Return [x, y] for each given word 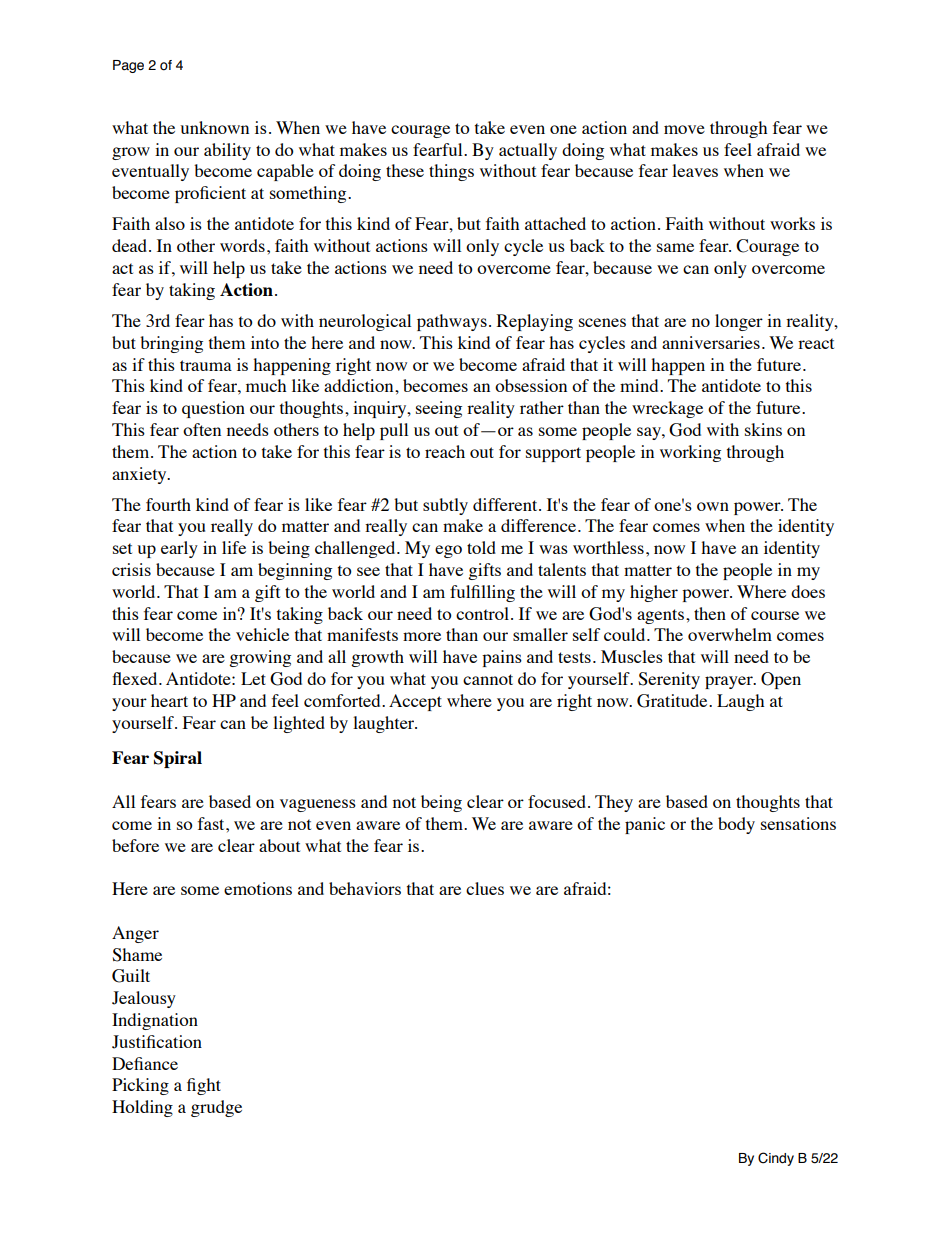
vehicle [262, 634]
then [710, 613]
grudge [216, 1108]
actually [528, 151]
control [482, 613]
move [684, 129]
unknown [214, 127]
